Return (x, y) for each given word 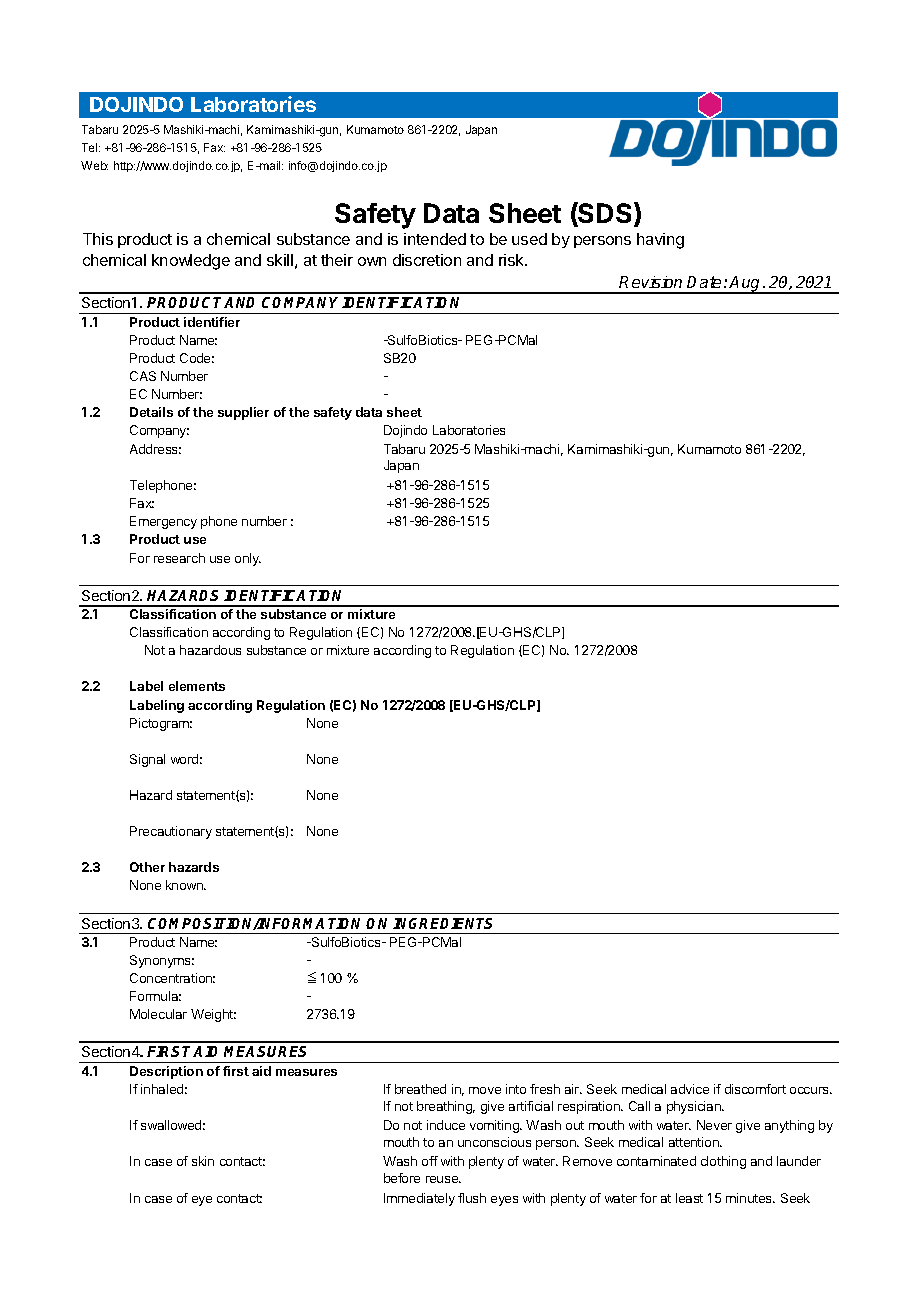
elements (197, 686)
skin (203, 1161)
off (430, 1161)
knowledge (191, 262)
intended (435, 239)
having (660, 241)
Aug (746, 285)
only (248, 559)
